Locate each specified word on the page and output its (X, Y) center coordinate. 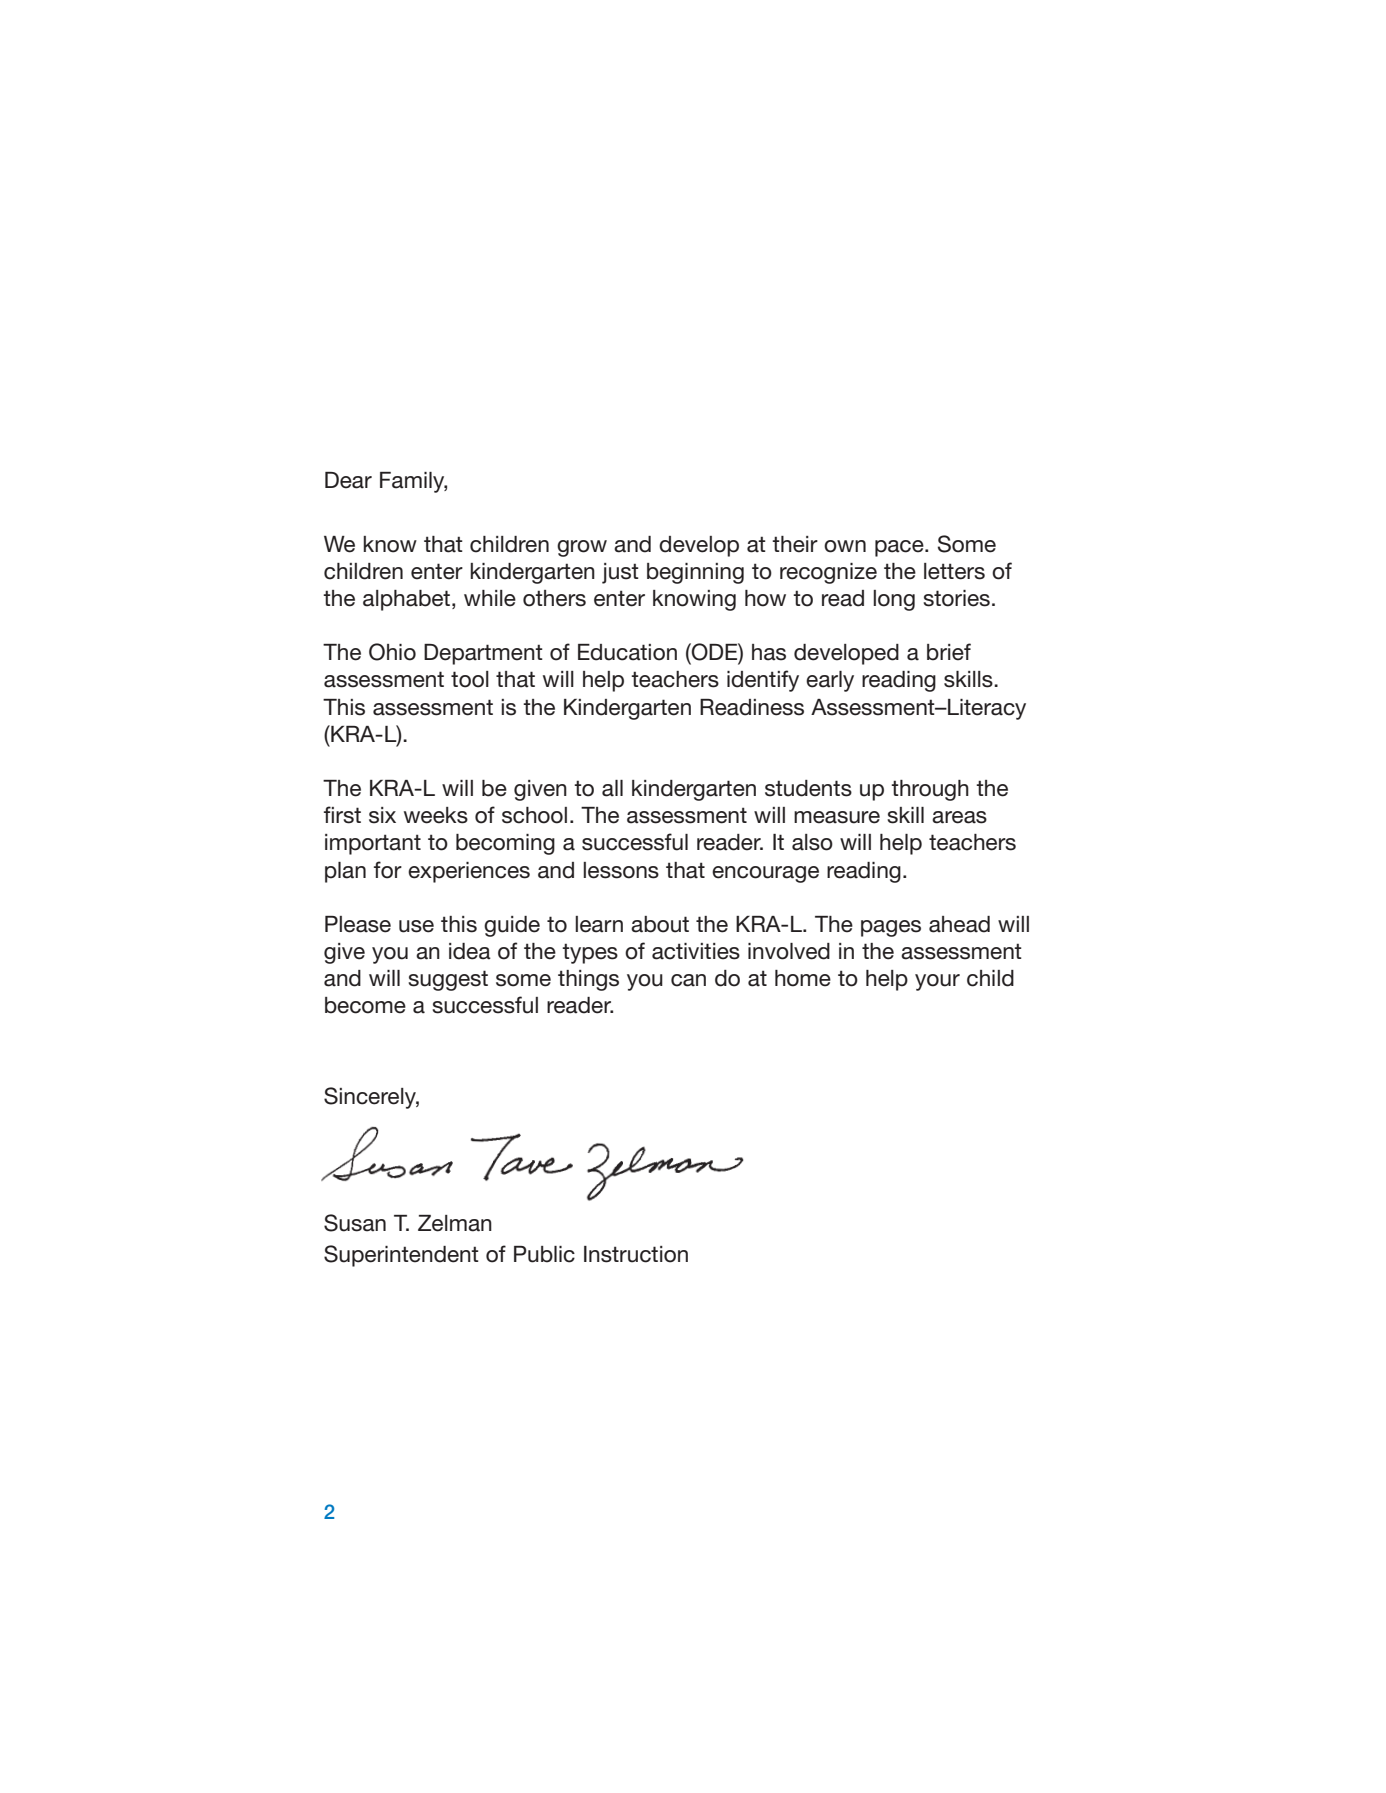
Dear (348, 480)
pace (900, 548)
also (812, 842)
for (388, 870)
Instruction (636, 1254)
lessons (621, 870)
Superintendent (401, 1256)
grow (582, 548)
